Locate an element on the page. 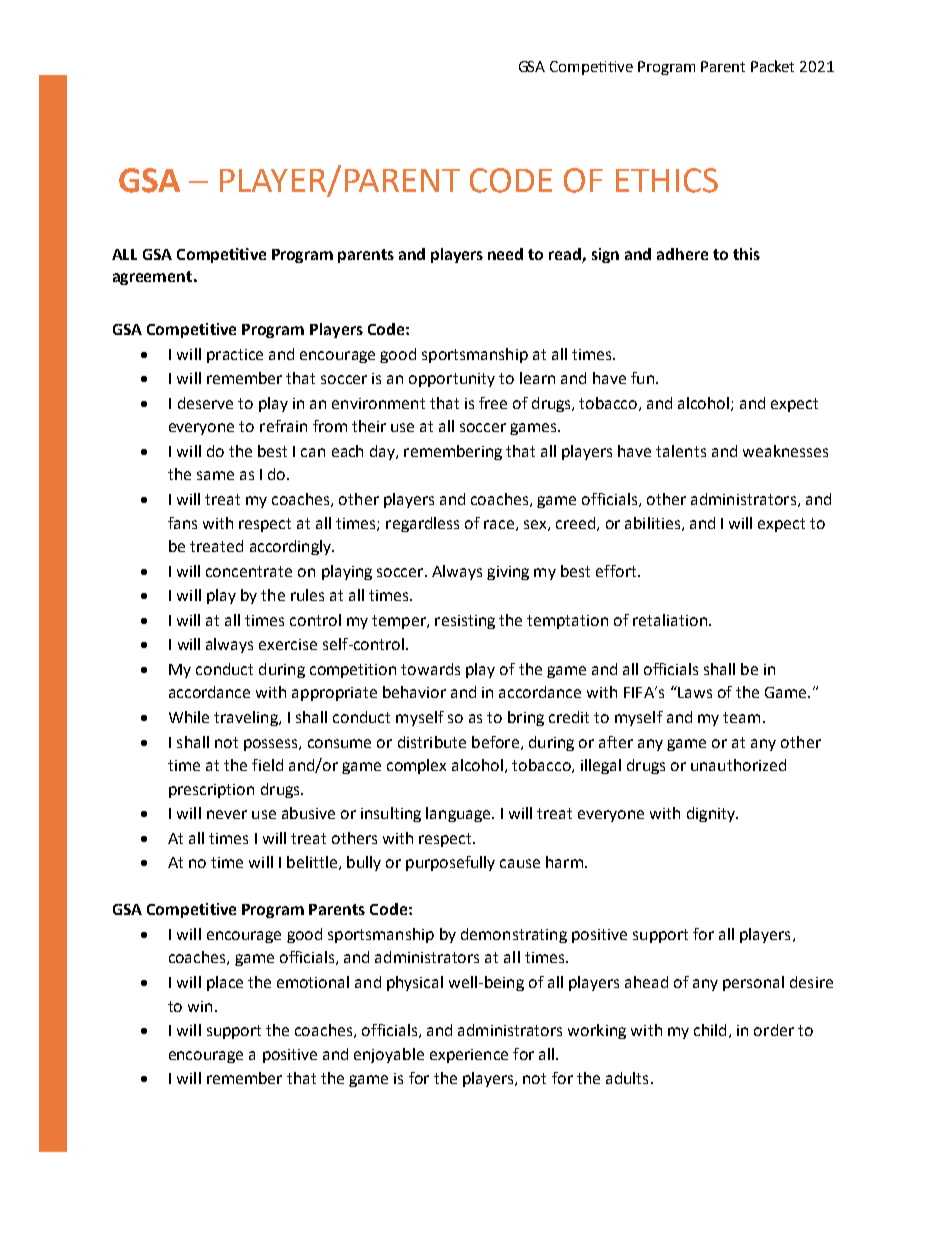 The width and height of the page is (952, 1233). giving is located at coordinates (508, 573).
